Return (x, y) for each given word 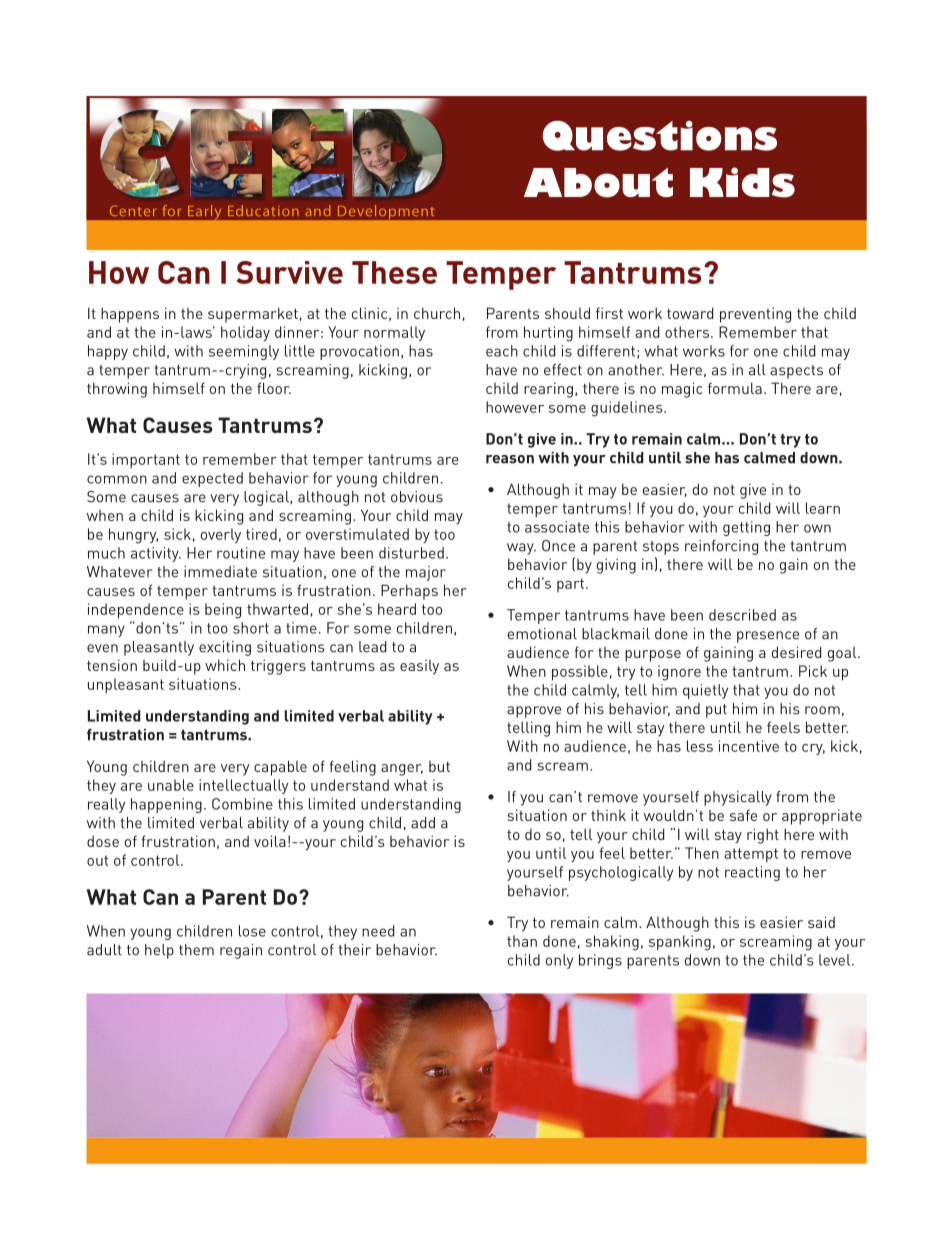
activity (156, 554)
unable (171, 785)
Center (133, 210)
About (598, 183)
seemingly (244, 352)
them (196, 950)
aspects (796, 372)
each (502, 351)
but (439, 766)
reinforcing (721, 547)
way (521, 549)
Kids (742, 182)
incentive (749, 746)
